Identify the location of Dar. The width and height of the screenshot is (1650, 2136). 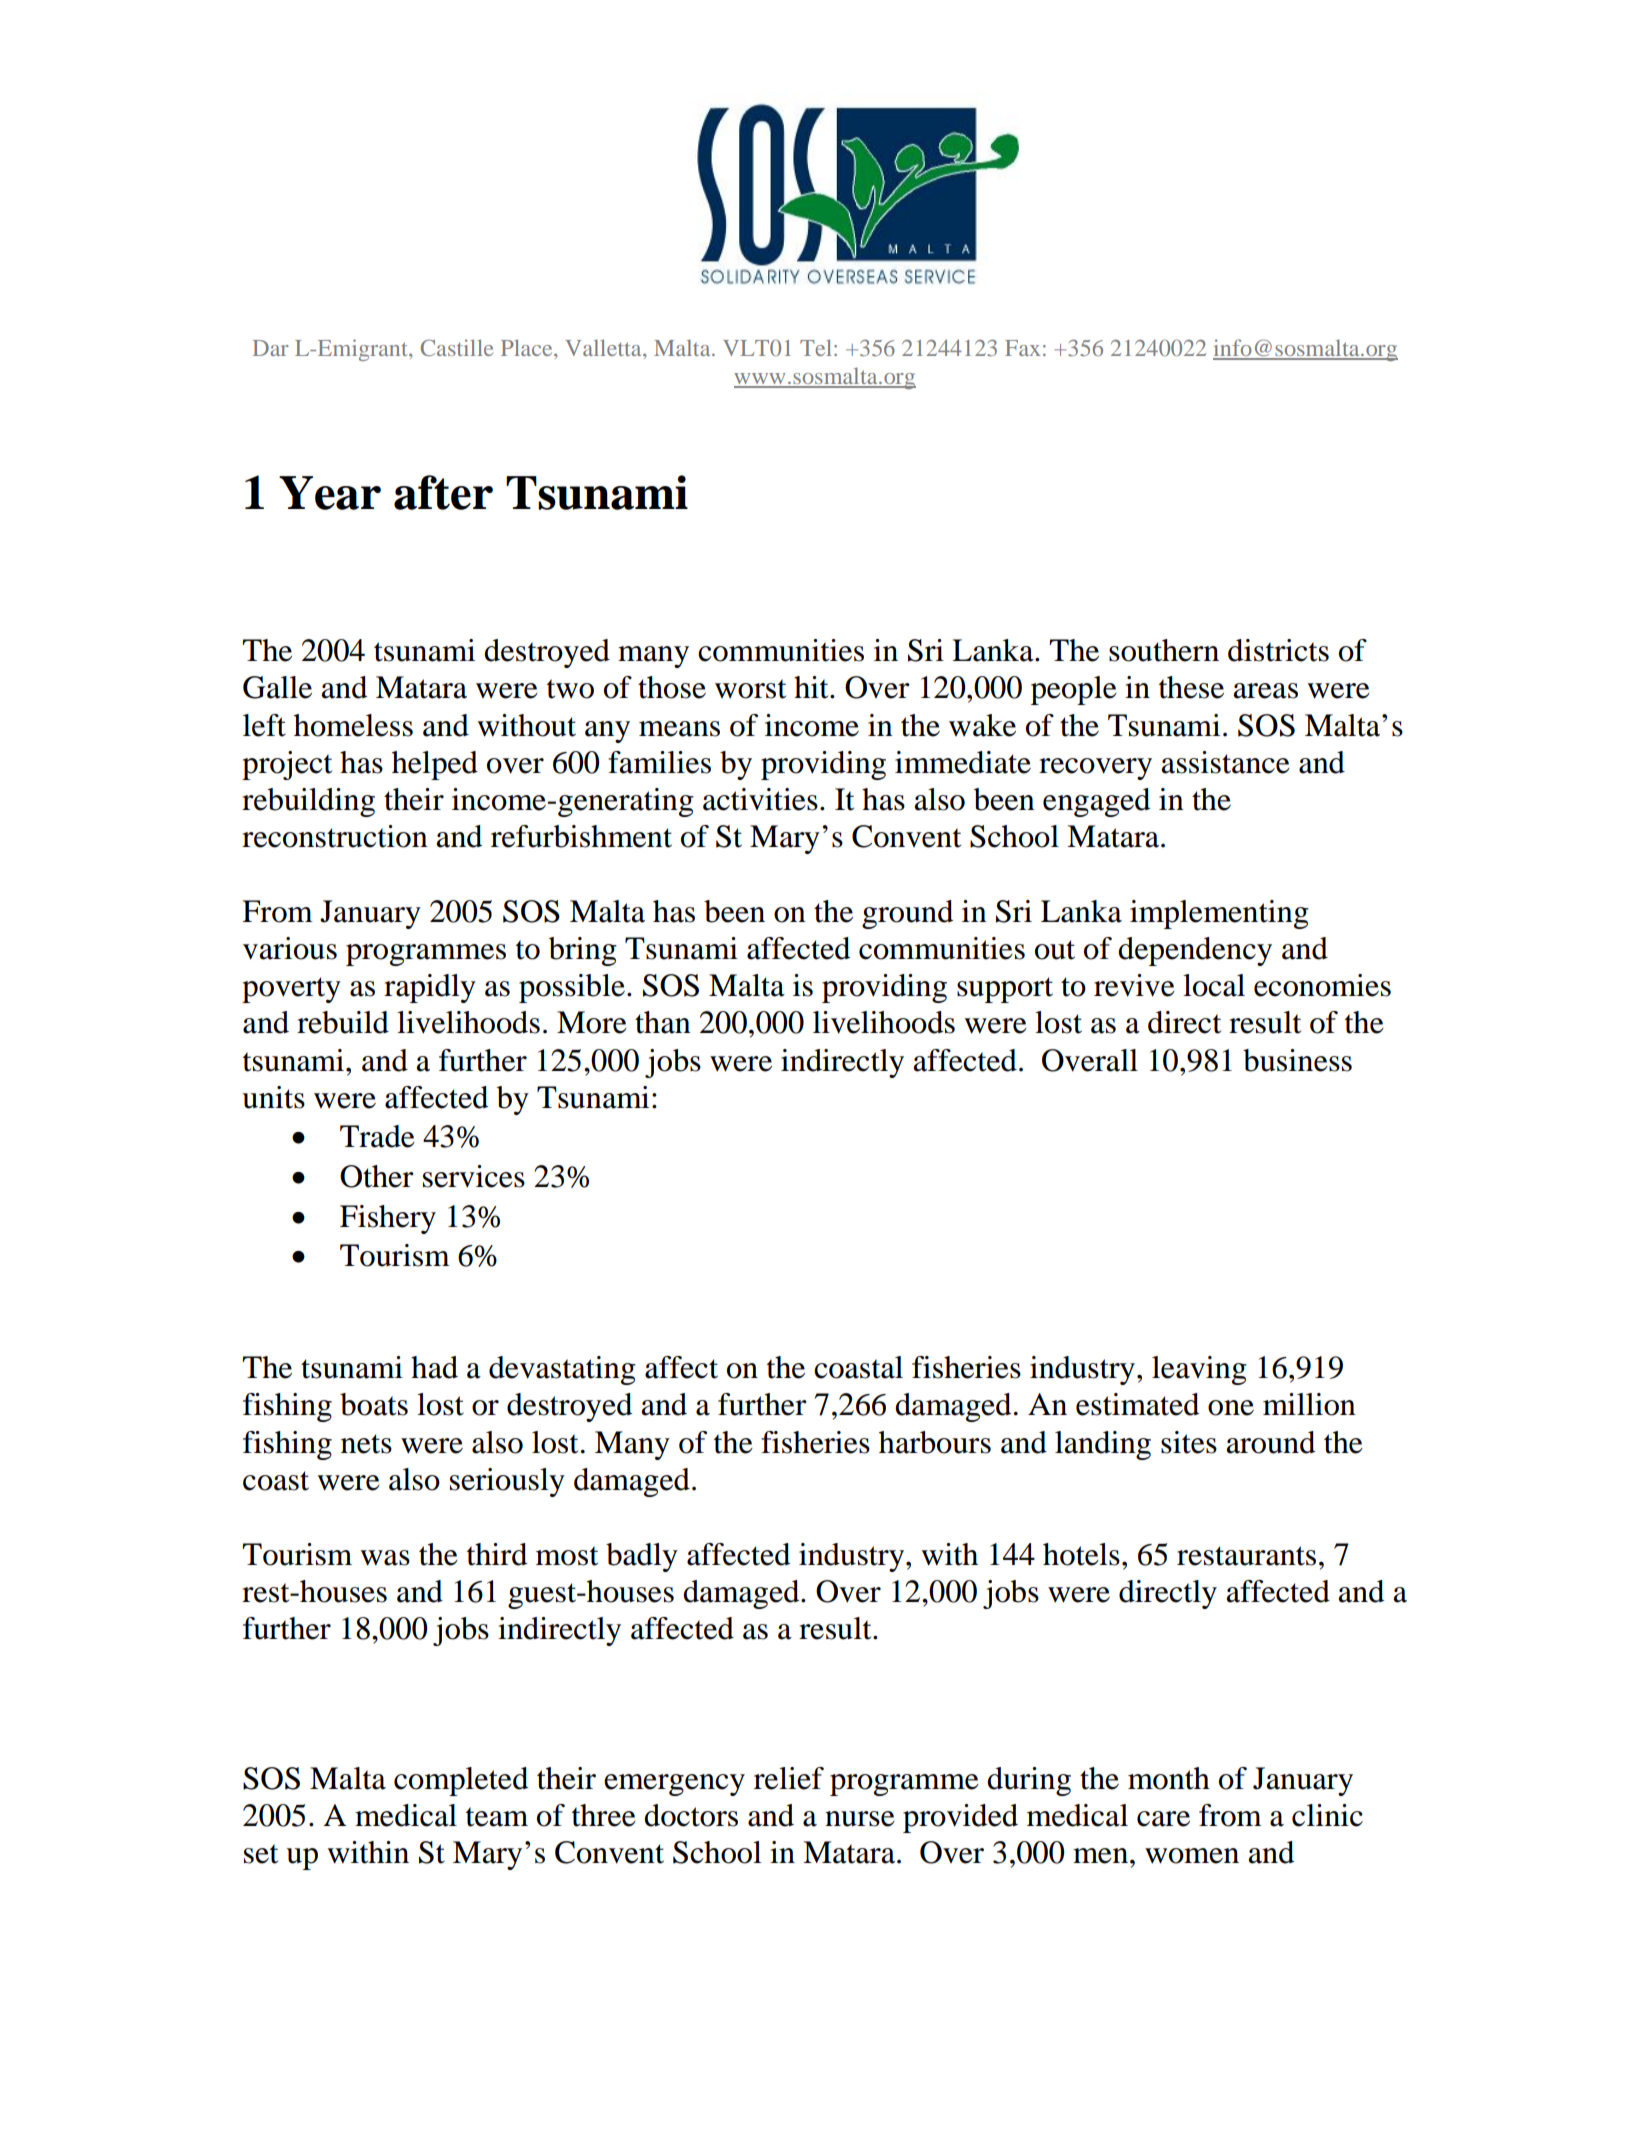
(271, 348).
